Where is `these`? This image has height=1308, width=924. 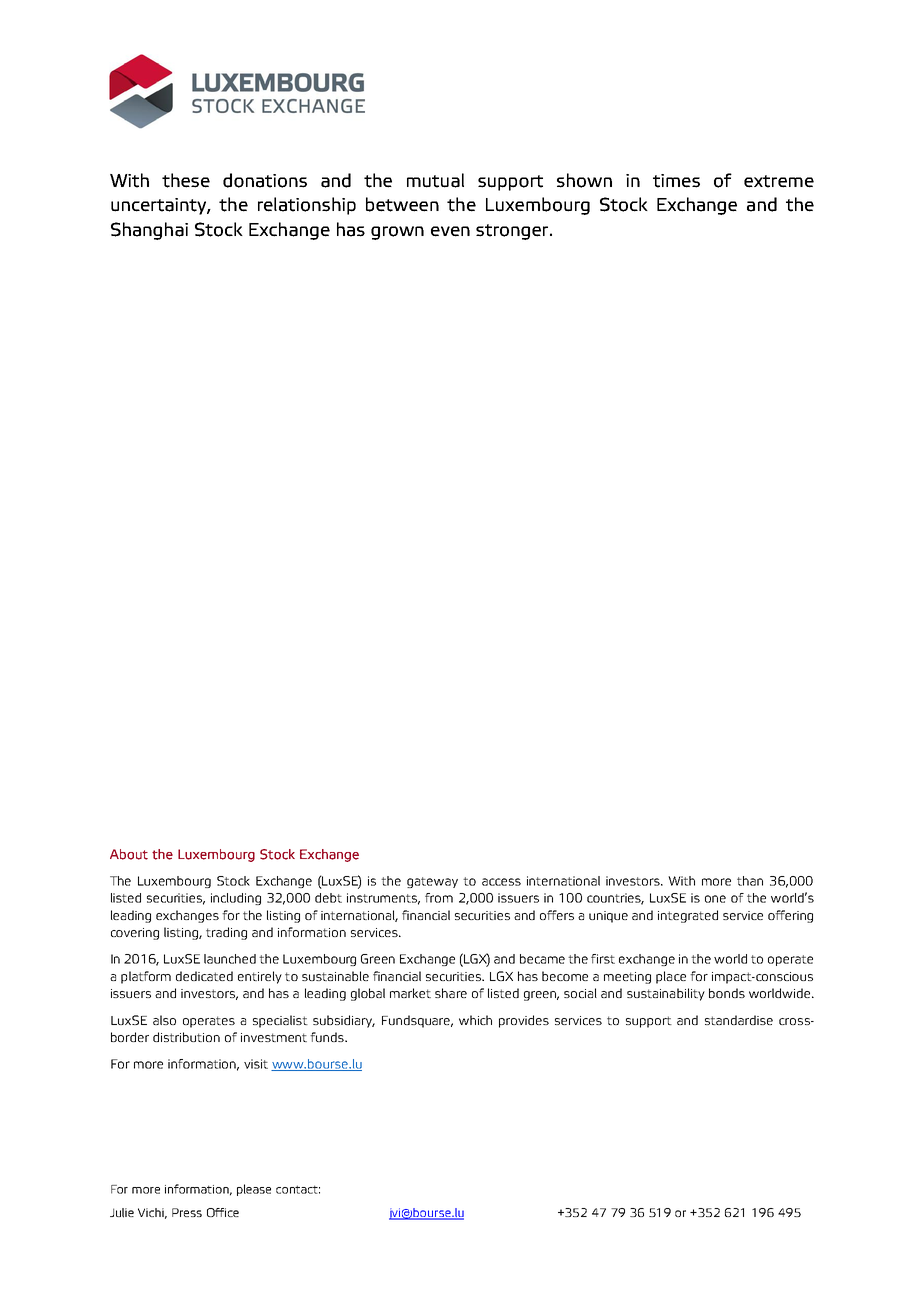 these is located at coordinates (186, 180).
